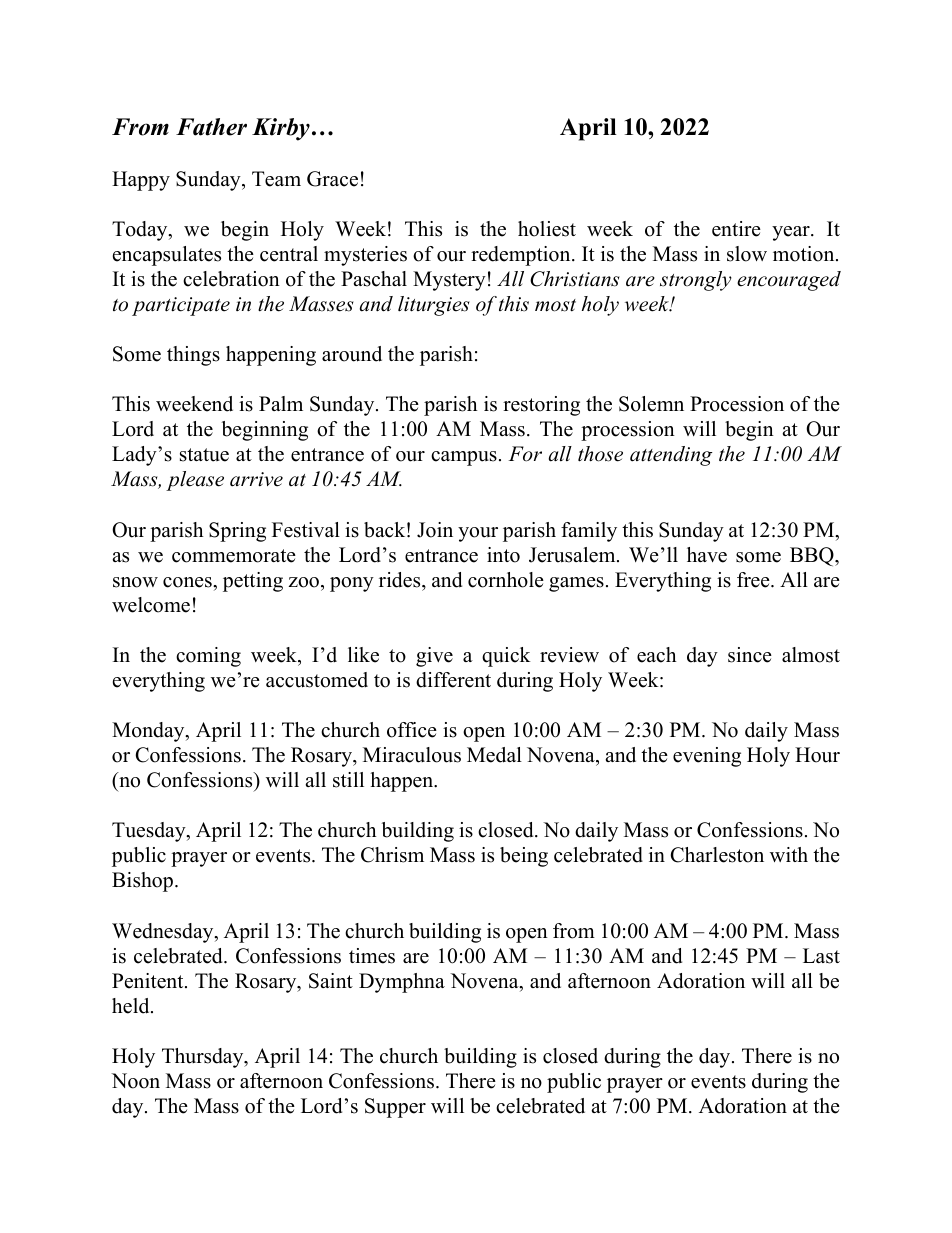 The width and height of the image is (952, 1233). What do you see at coordinates (395, 1108) in the image?
I see `Supper` at bounding box center [395, 1108].
